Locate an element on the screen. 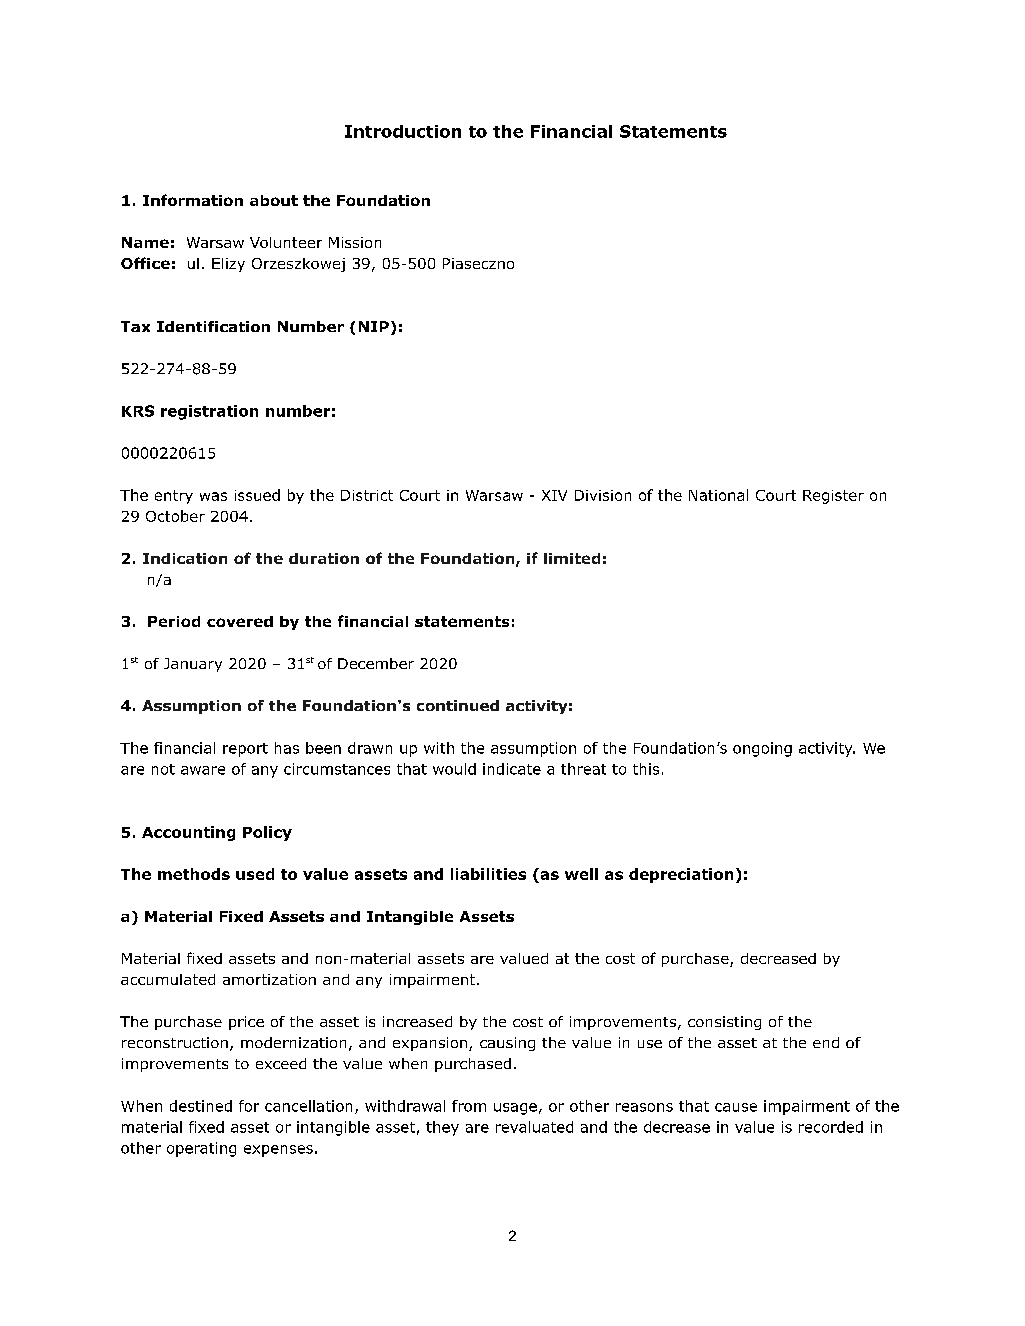 The height and width of the screenshot is (1326, 1025). National is located at coordinates (718, 495).
